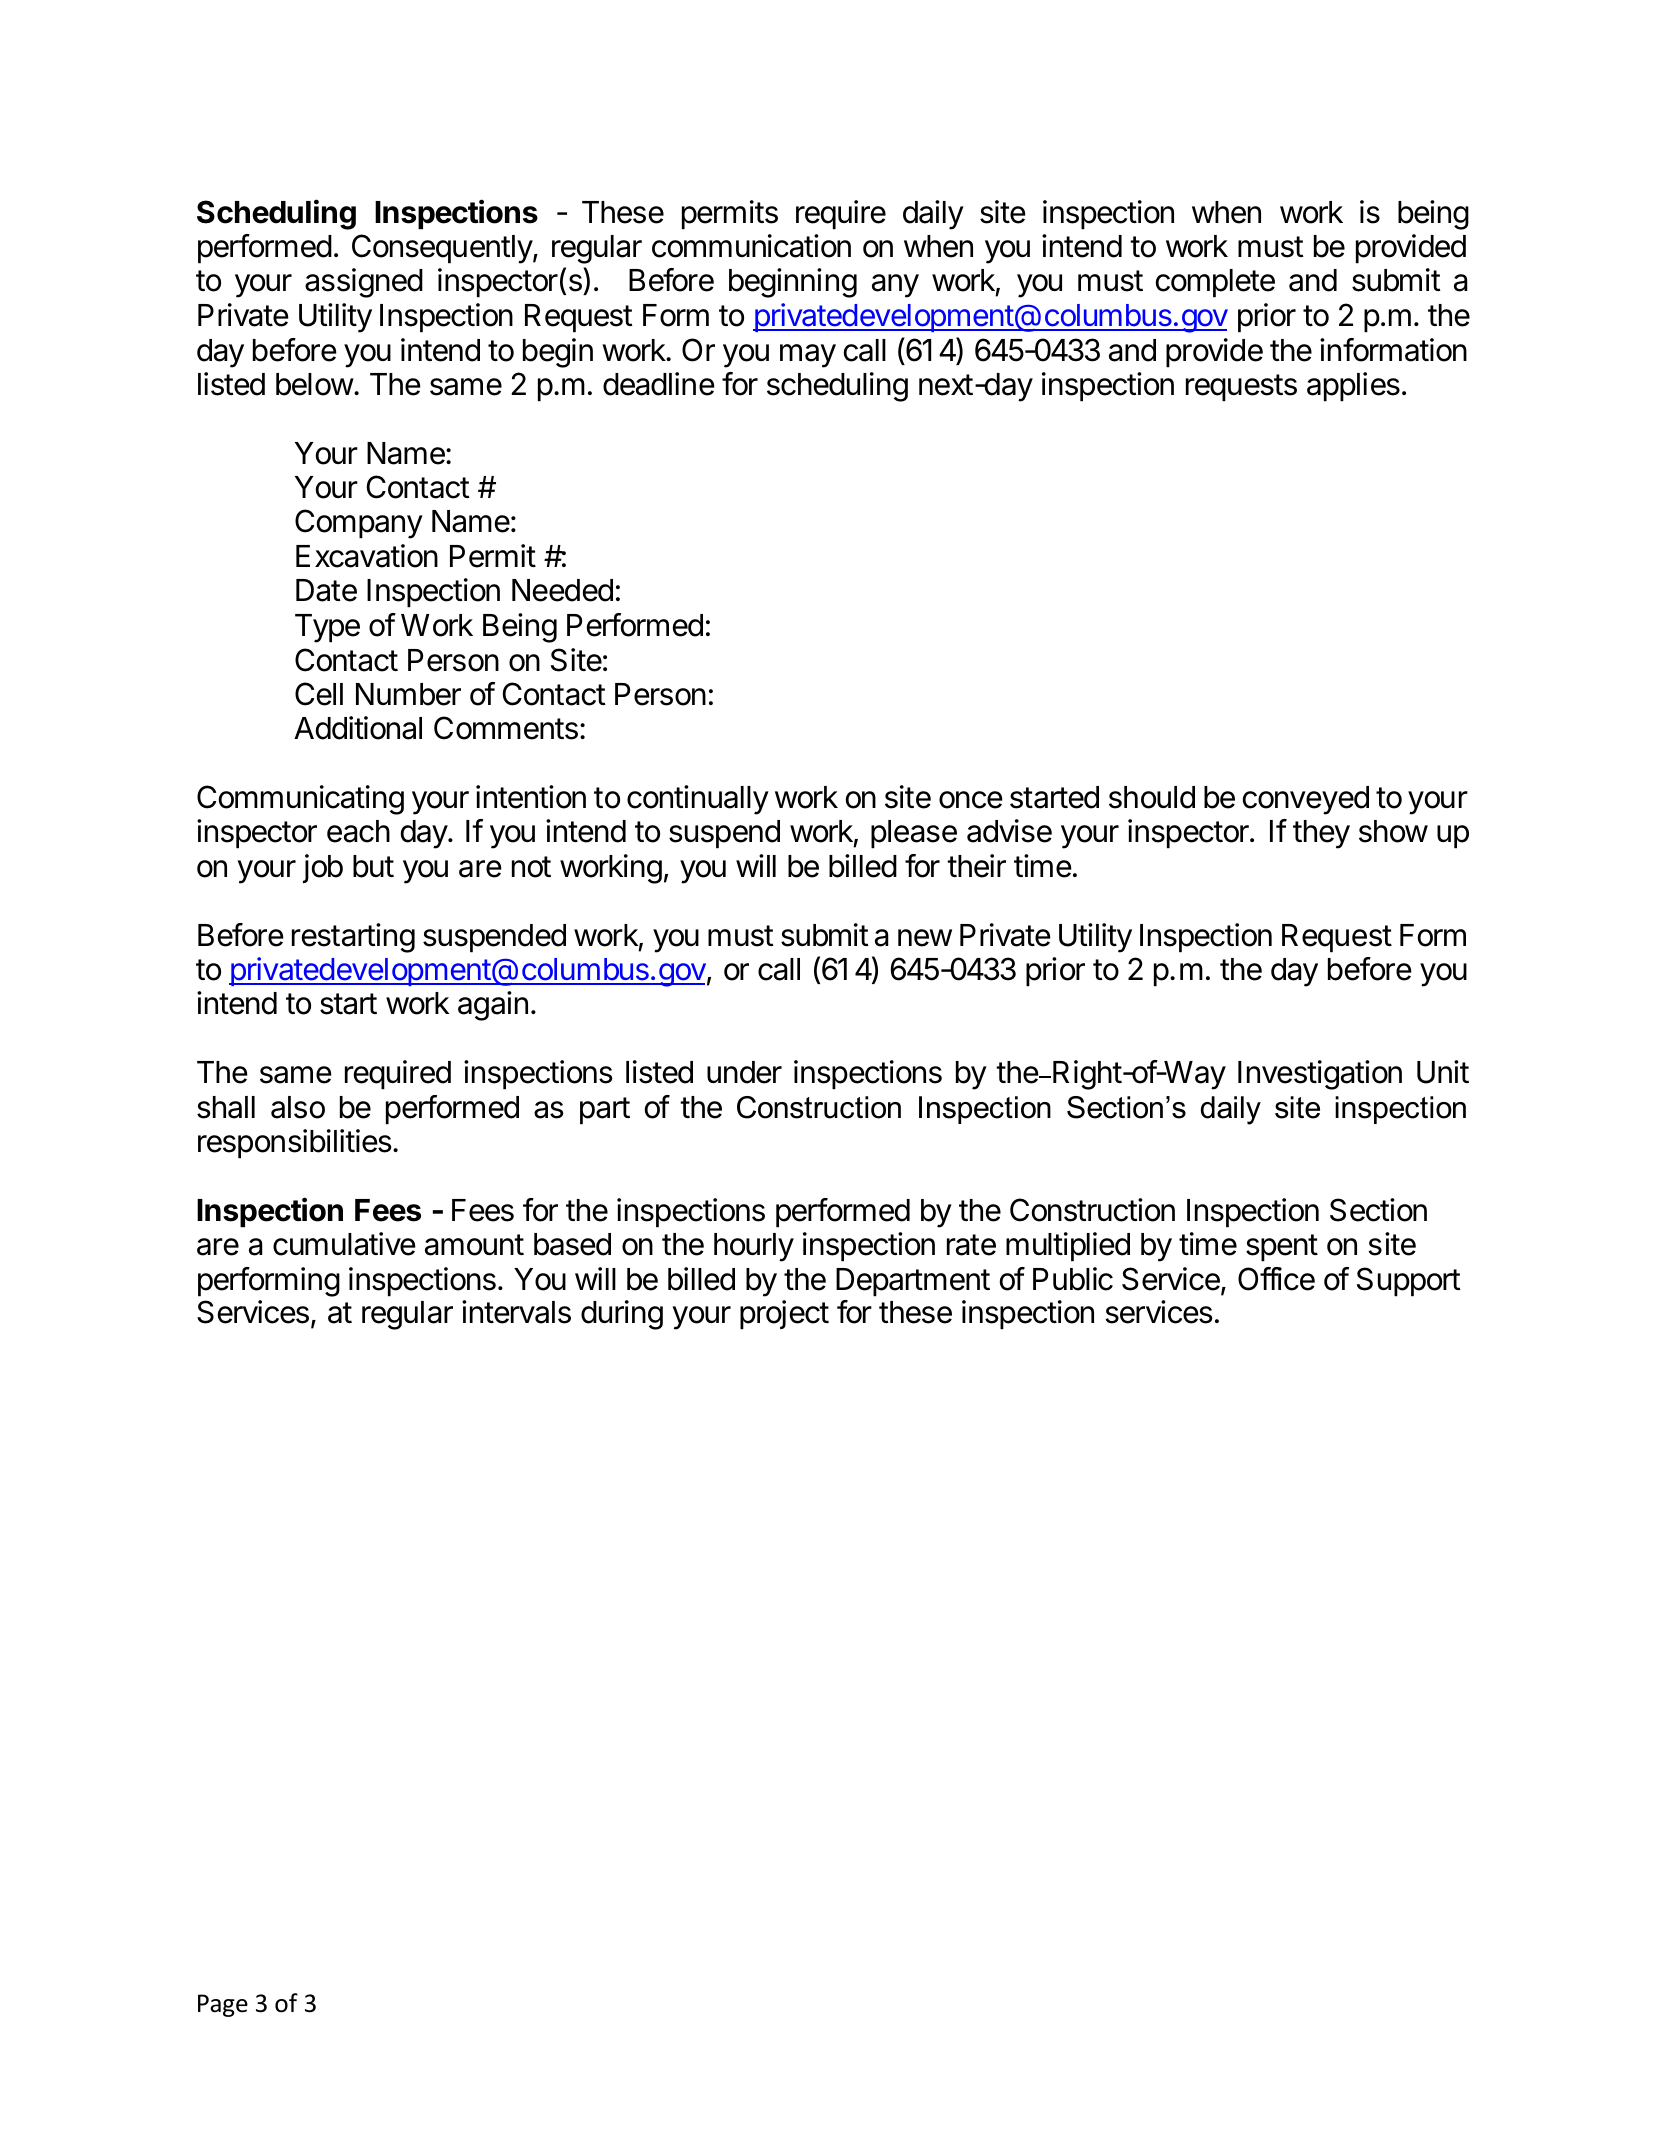  I want to click on Investigation, so click(1320, 1075).
